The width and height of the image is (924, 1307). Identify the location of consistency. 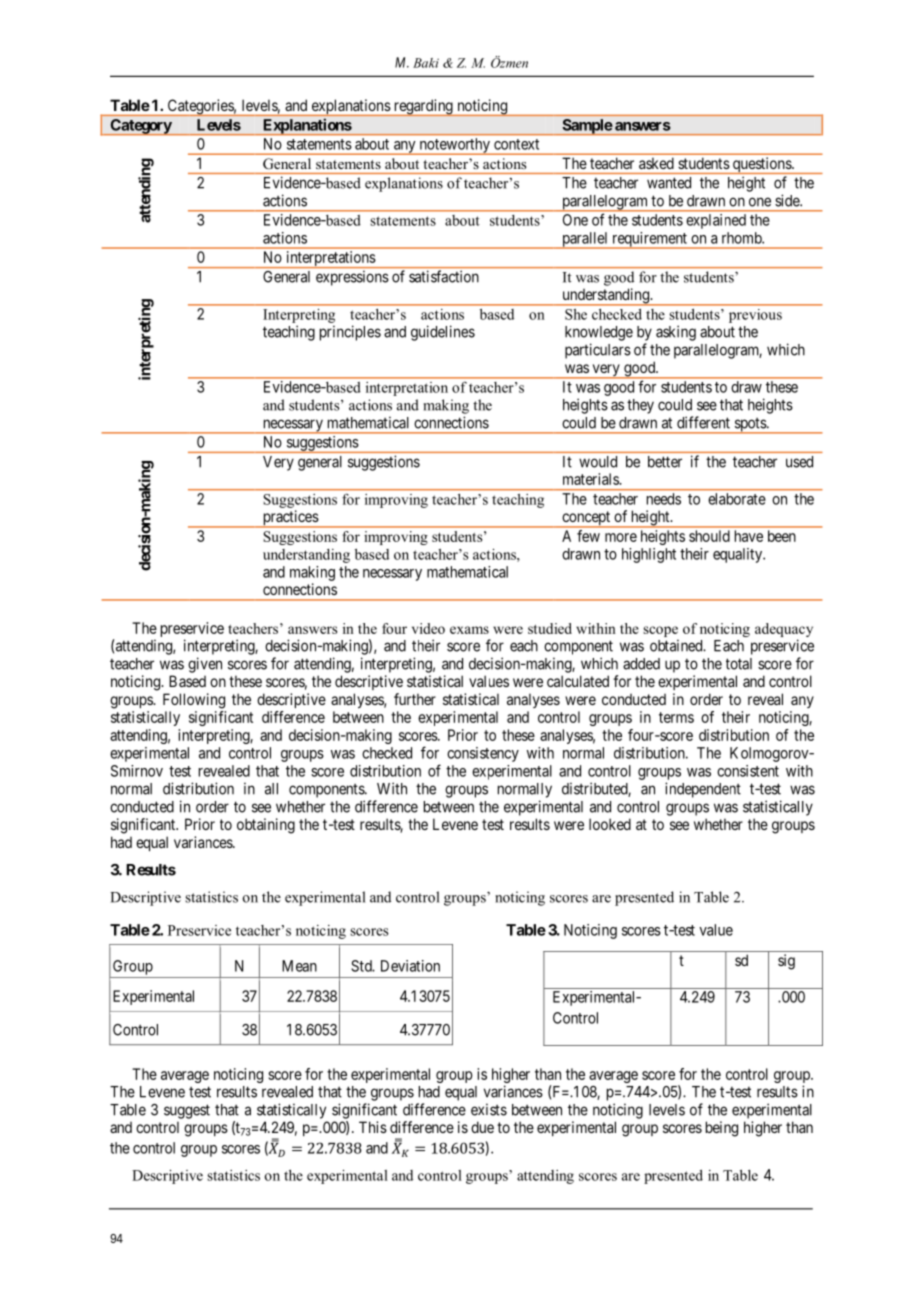
(483, 754).
